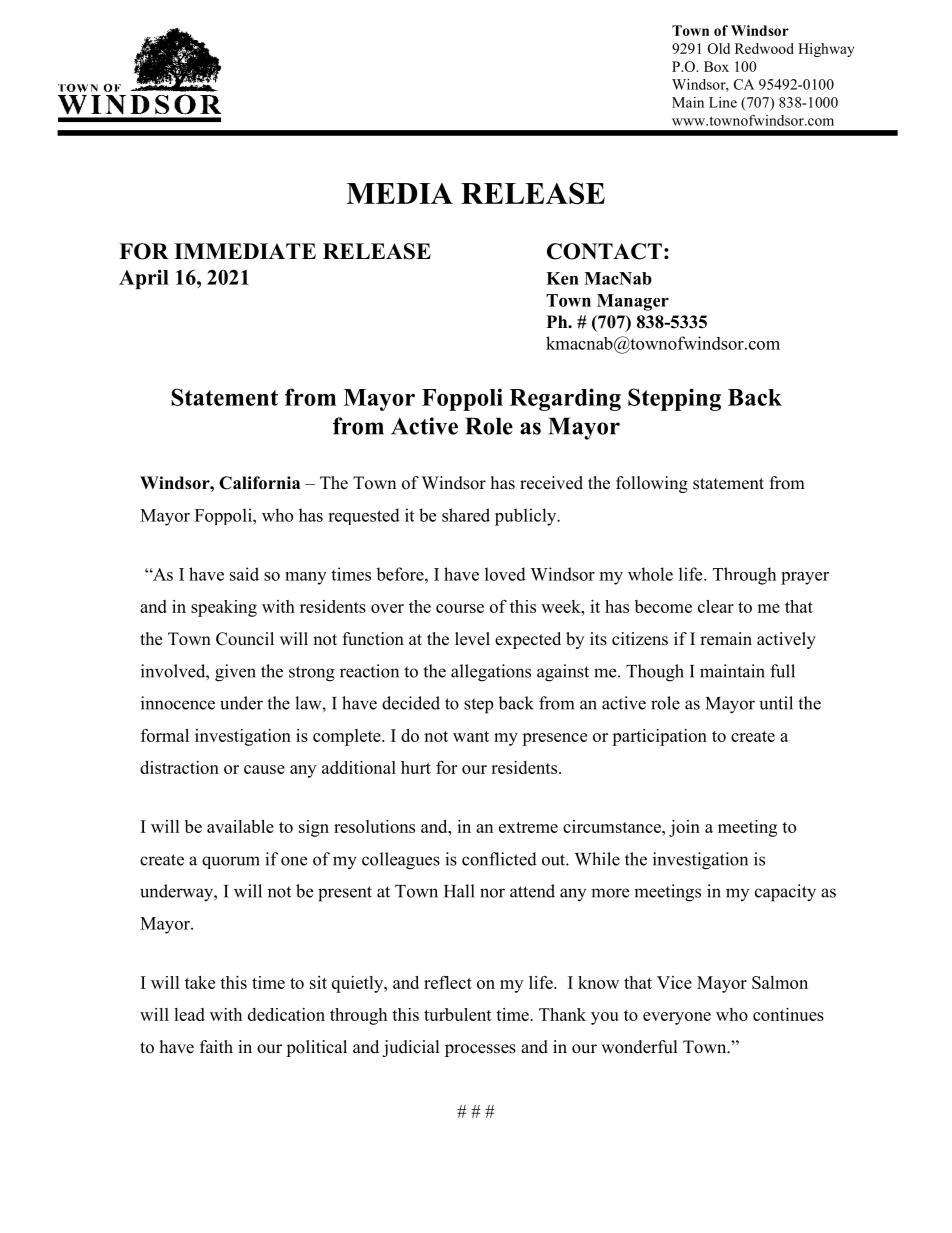 The height and width of the page is (1233, 952). Describe the element at coordinates (144, 279) in the page. I see `April` at that location.
